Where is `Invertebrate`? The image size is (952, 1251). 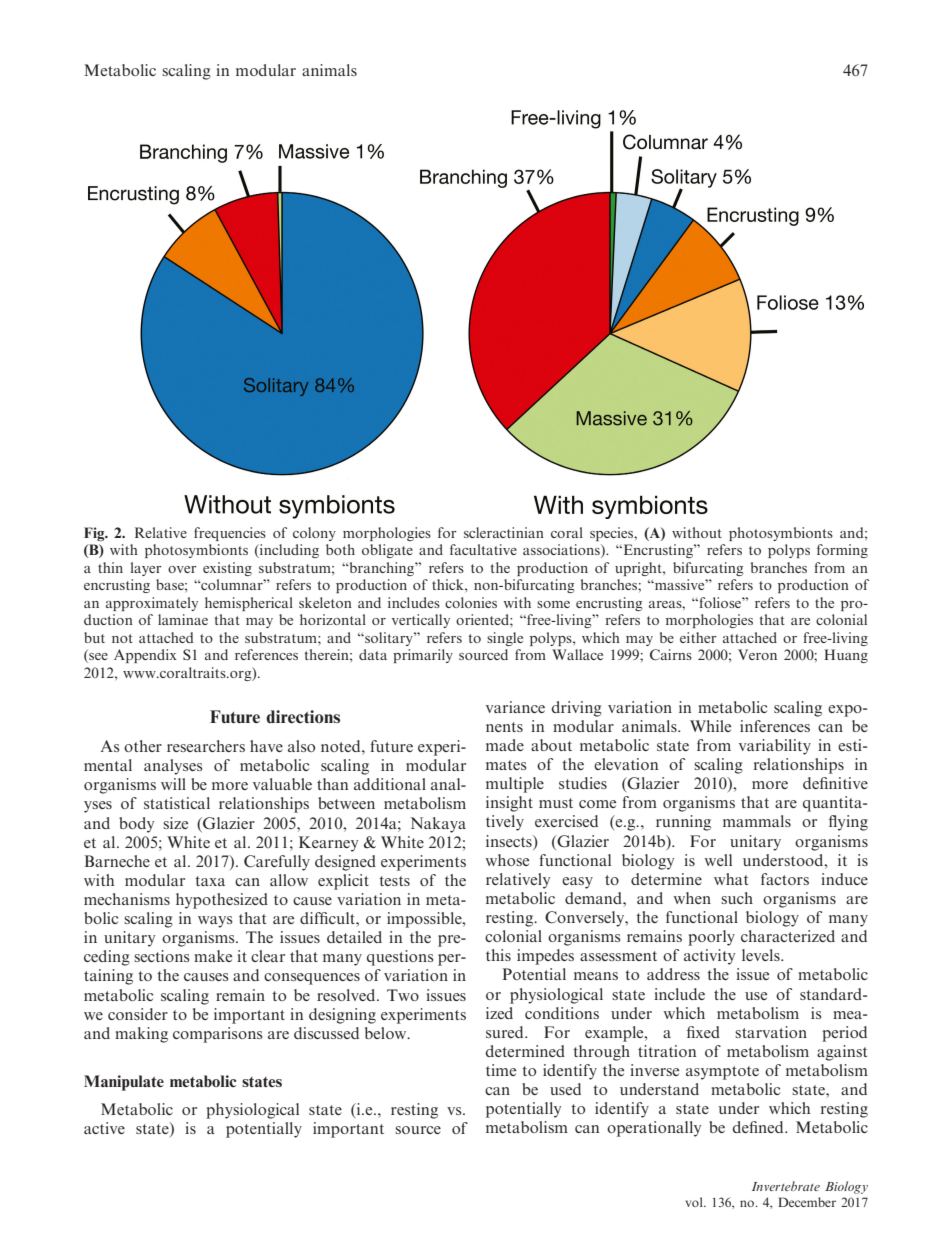
Invertebrate is located at coordinates (786, 1186).
